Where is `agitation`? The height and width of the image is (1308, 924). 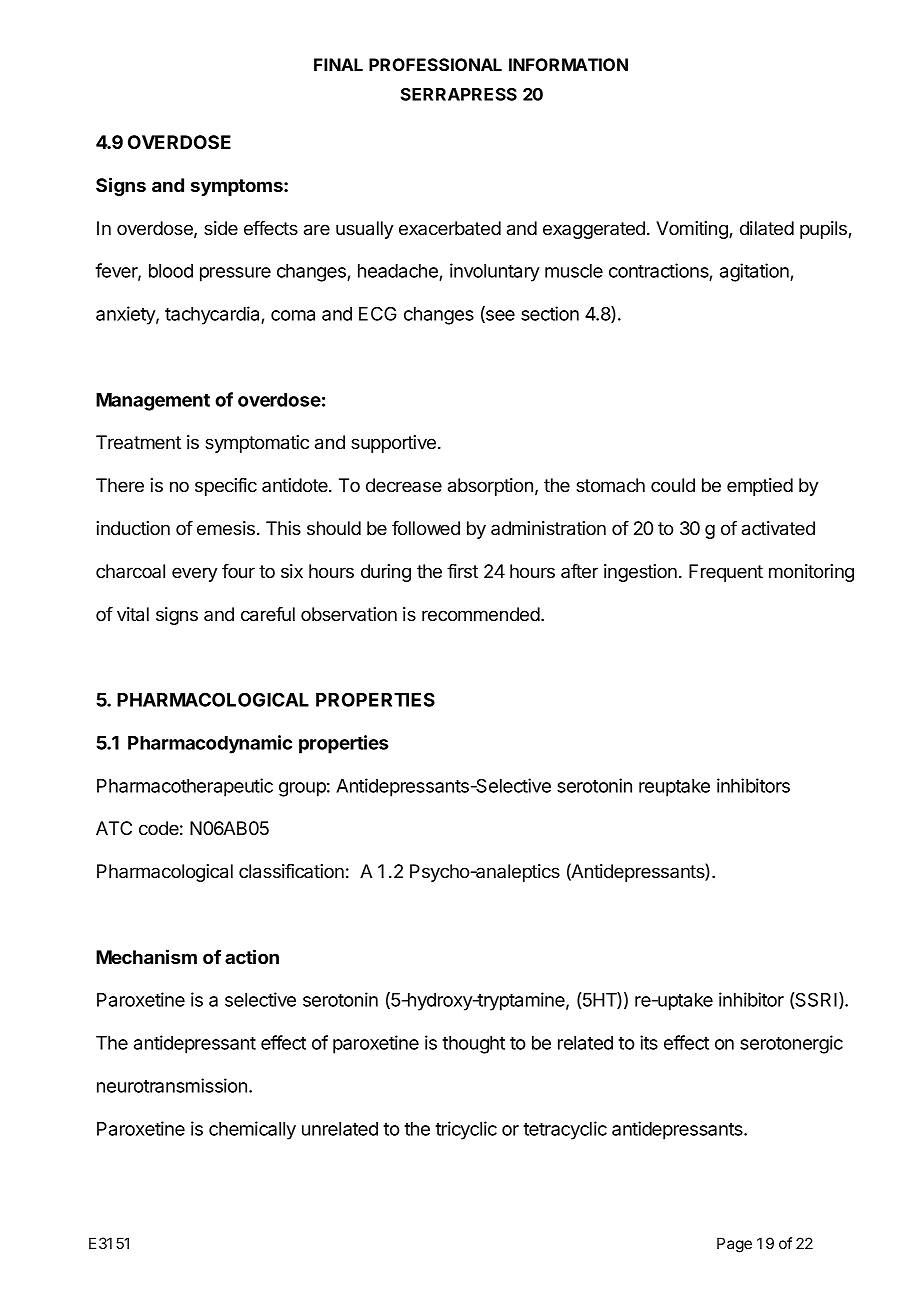 agitation is located at coordinates (755, 272).
